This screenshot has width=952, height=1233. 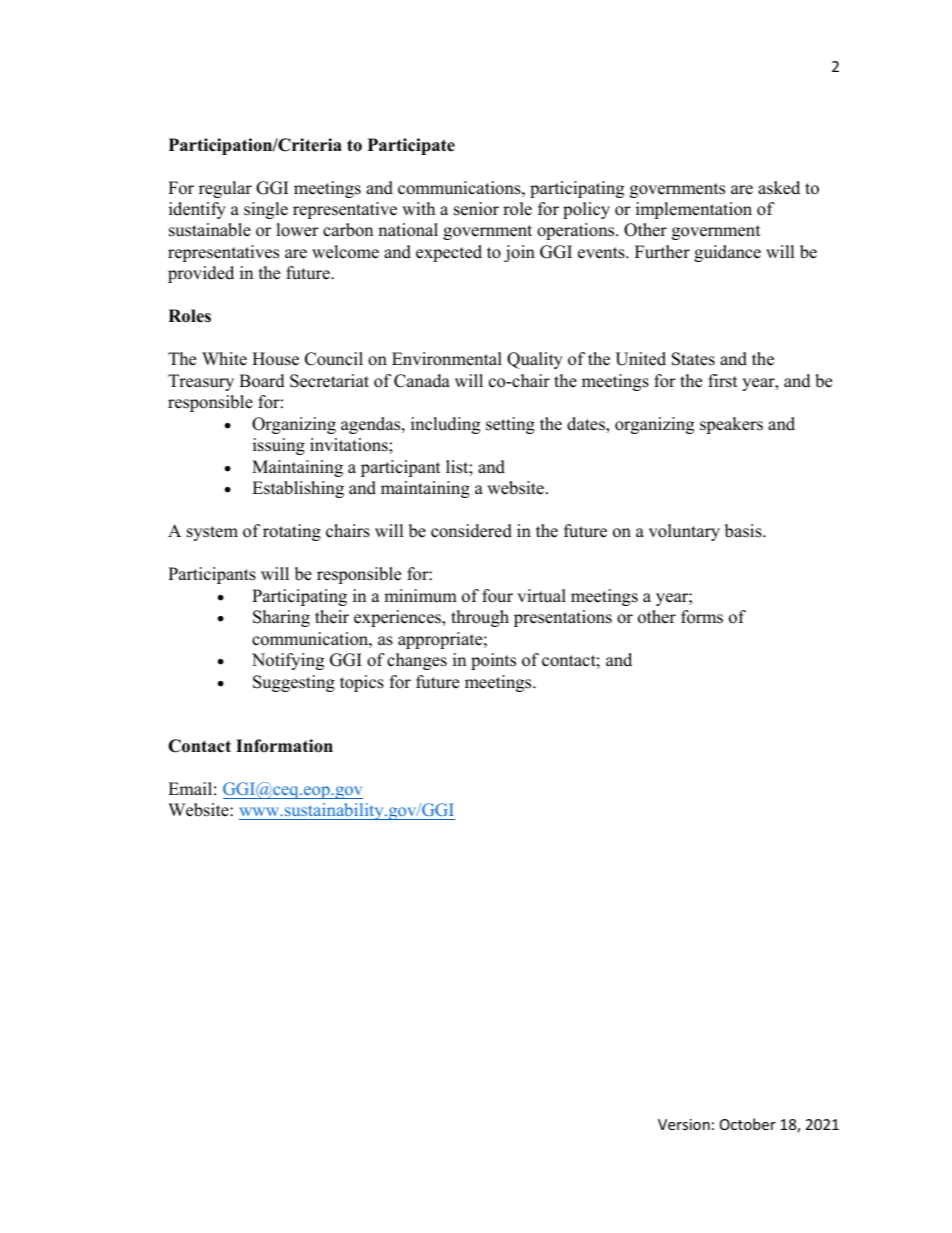 I want to click on senior, so click(x=476, y=209).
